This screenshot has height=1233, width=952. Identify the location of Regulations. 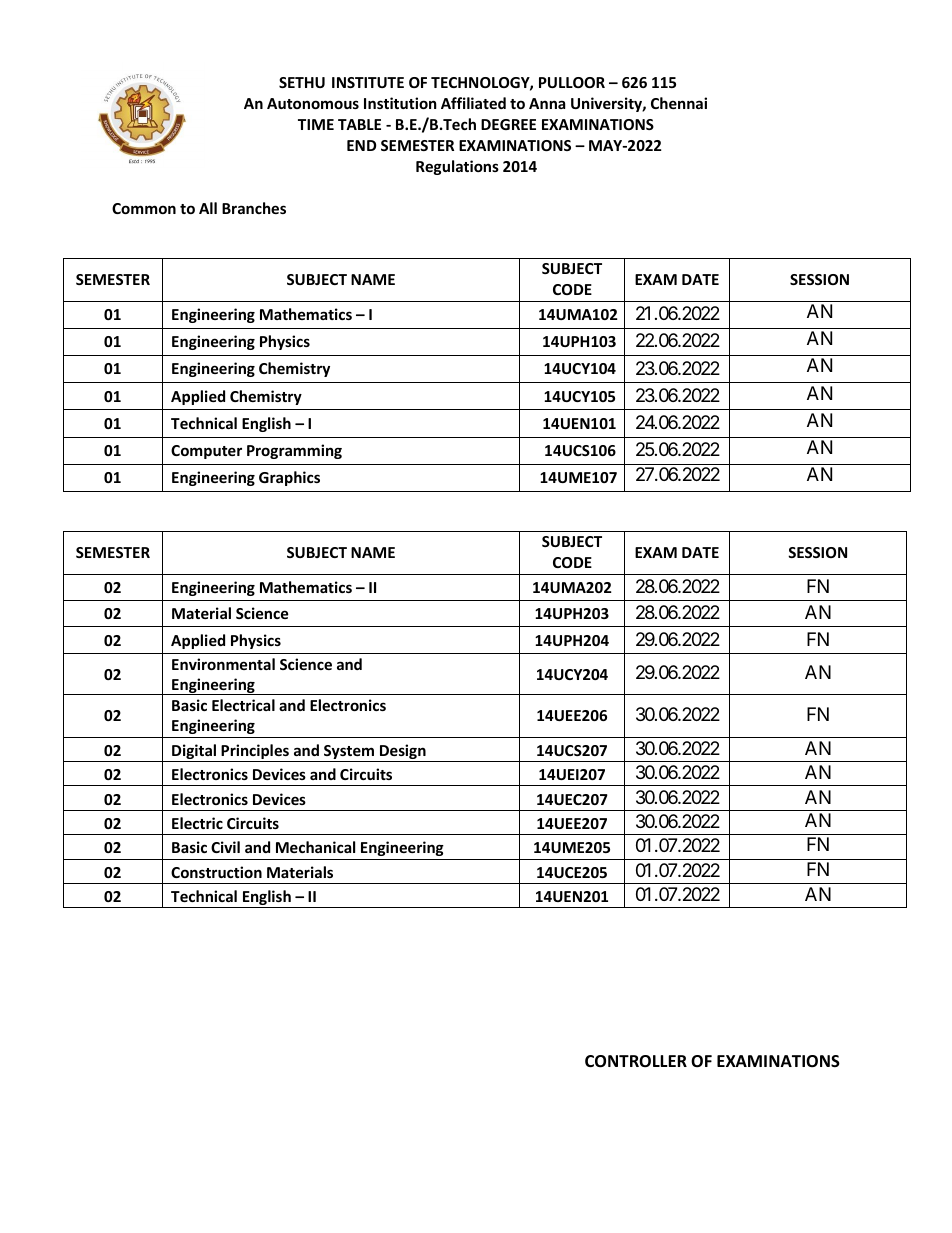
(457, 167).
